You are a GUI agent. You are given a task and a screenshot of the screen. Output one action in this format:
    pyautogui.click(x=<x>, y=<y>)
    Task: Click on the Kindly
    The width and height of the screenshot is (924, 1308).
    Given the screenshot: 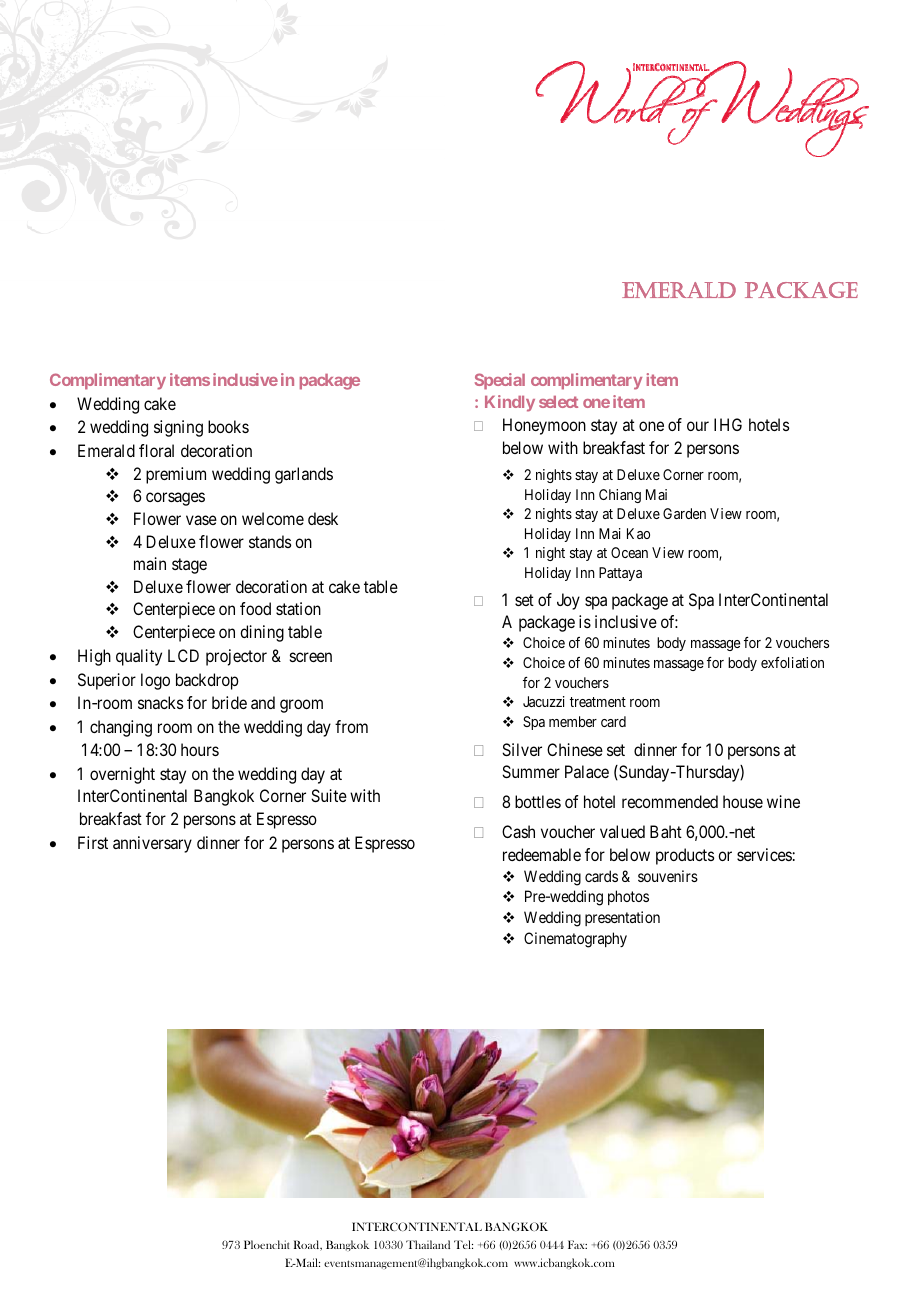 What is the action you would take?
    pyautogui.click(x=510, y=403)
